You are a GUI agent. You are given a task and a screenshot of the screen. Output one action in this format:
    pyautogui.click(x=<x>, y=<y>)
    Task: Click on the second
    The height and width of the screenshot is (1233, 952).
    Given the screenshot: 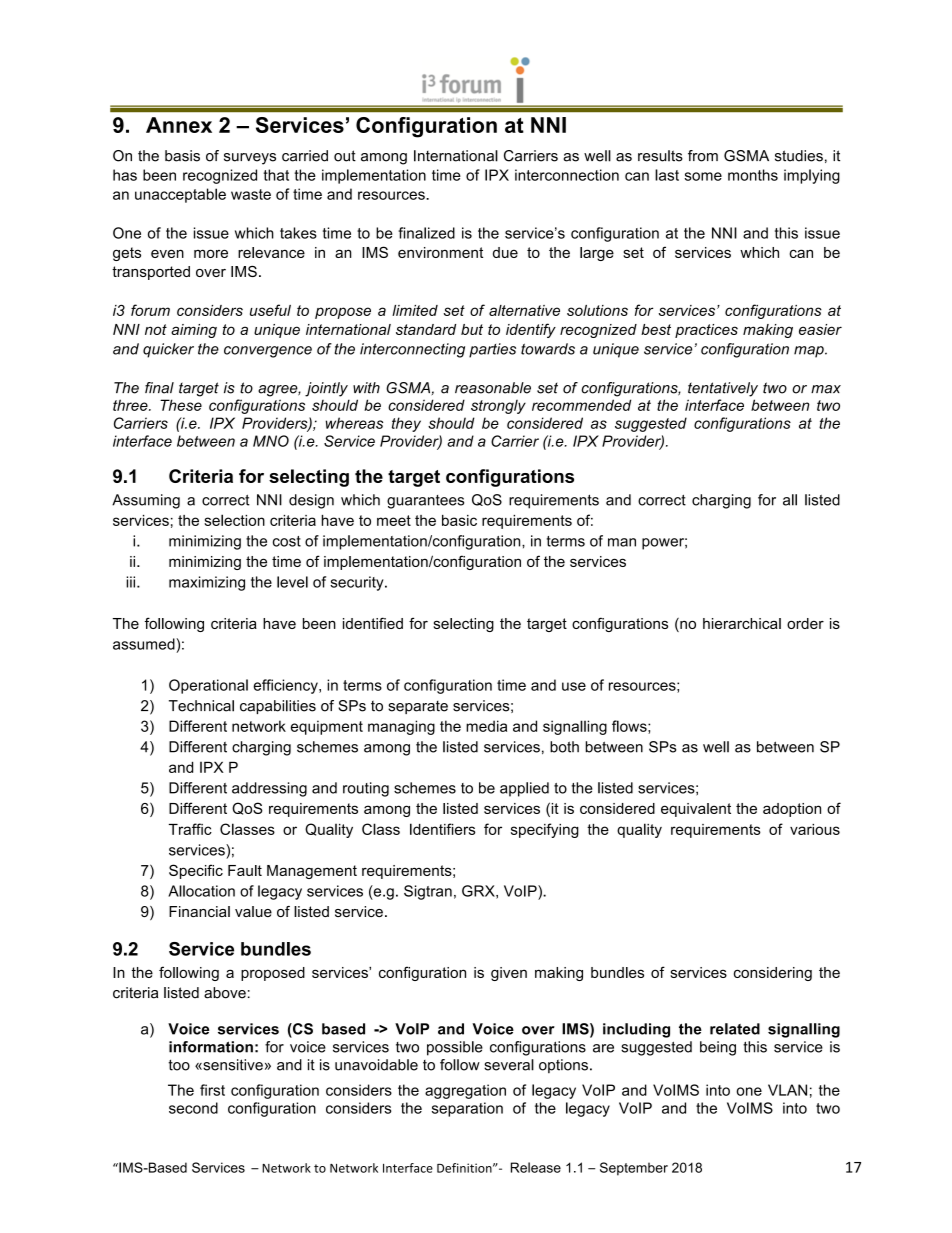 What is the action you would take?
    pyautogui.click(x=193, y=1108)
